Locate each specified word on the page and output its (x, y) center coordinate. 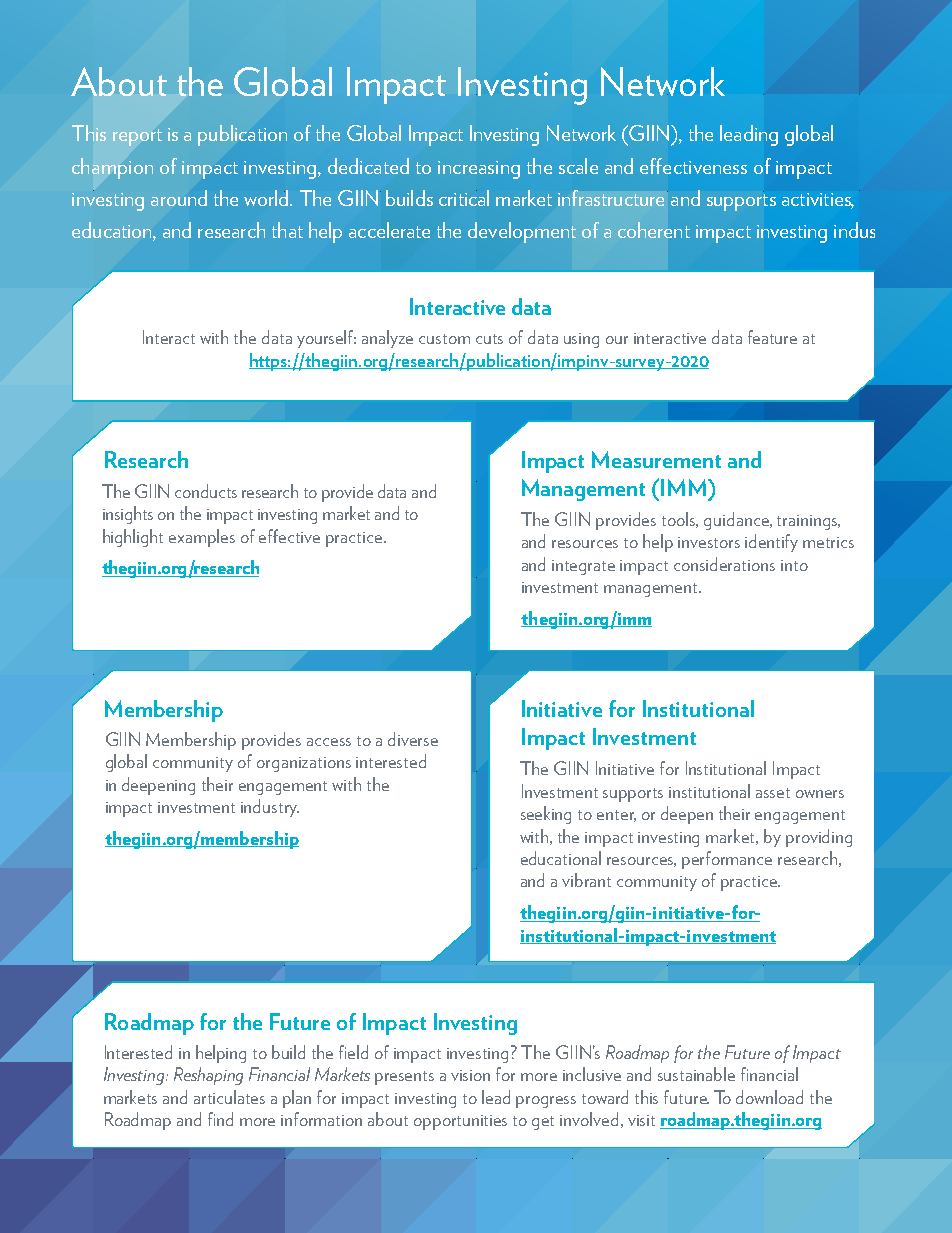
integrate (583, 567)
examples (202, 538)
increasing (479, 170)
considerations (724, 564)
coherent (654, 230)
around (179, 198)
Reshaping (208, 1076)
